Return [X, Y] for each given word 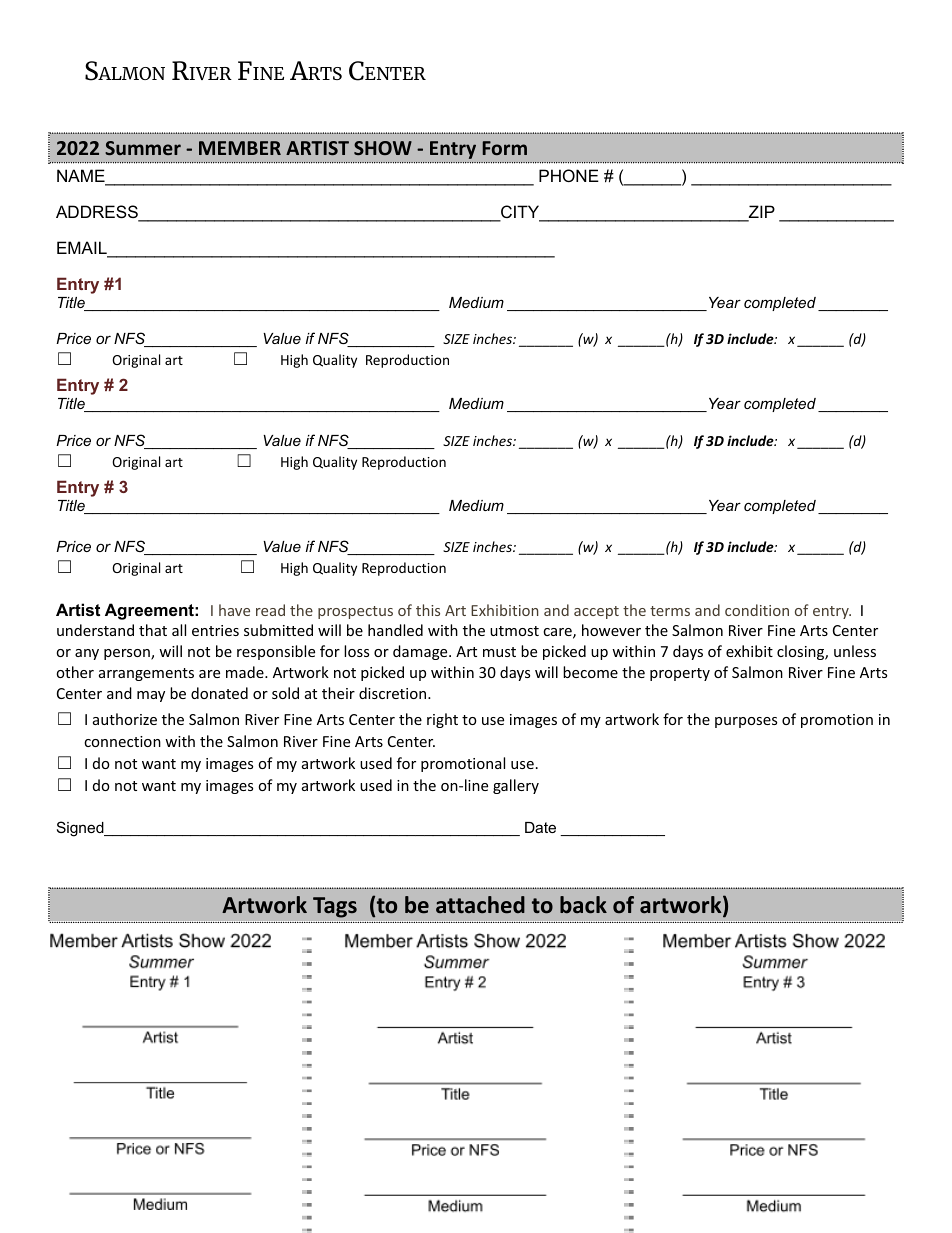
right [442, 720]
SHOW [383, 148]
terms [670, 611]
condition [757, 610]
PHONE [569, 175]
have [234, 610]
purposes [746, 722]
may [151, 696]
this [428, 610]
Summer [143, 148]
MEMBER [240, 148]
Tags [335, 907]
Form [504, 148]
